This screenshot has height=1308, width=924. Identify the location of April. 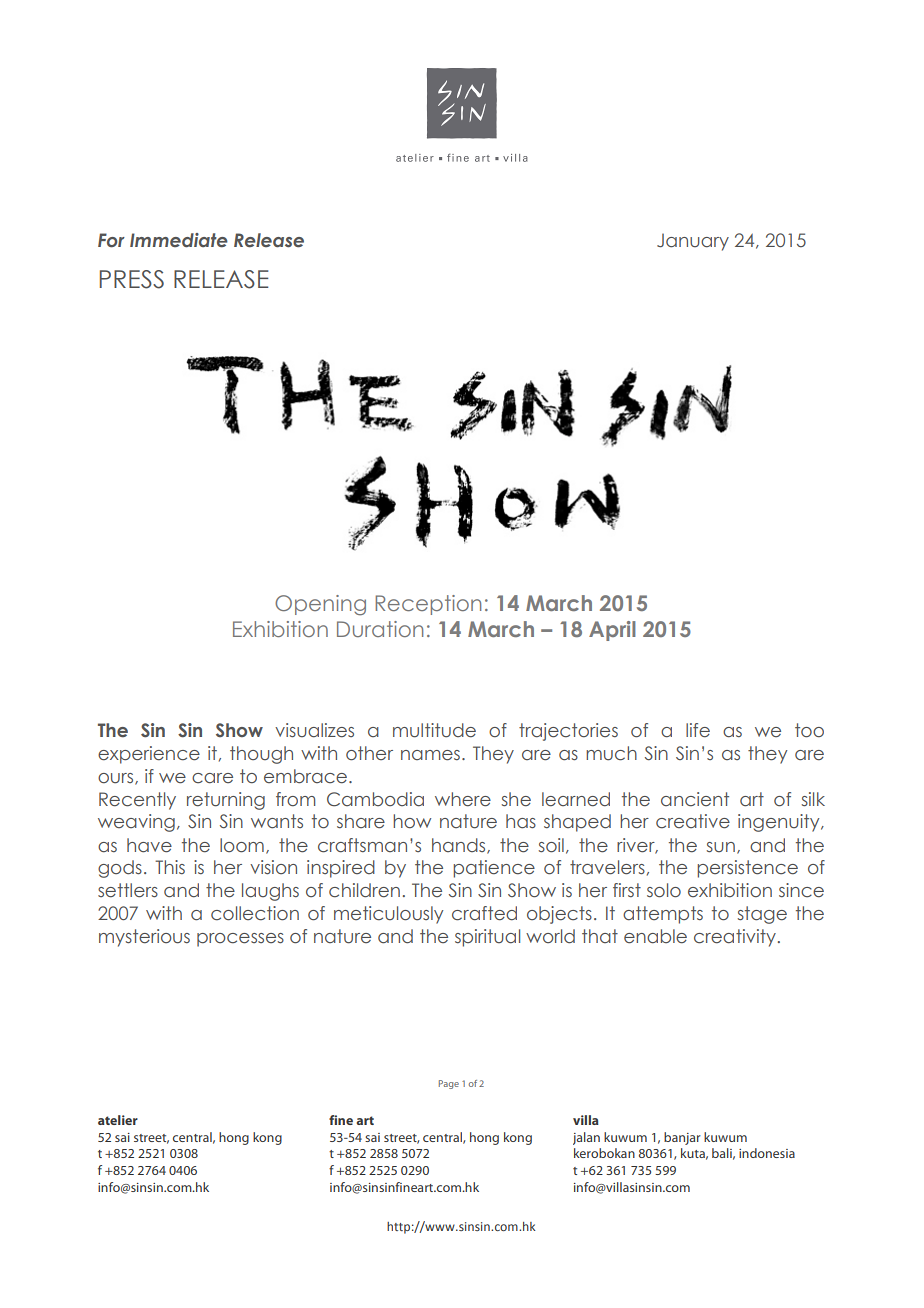
(612, 631).
